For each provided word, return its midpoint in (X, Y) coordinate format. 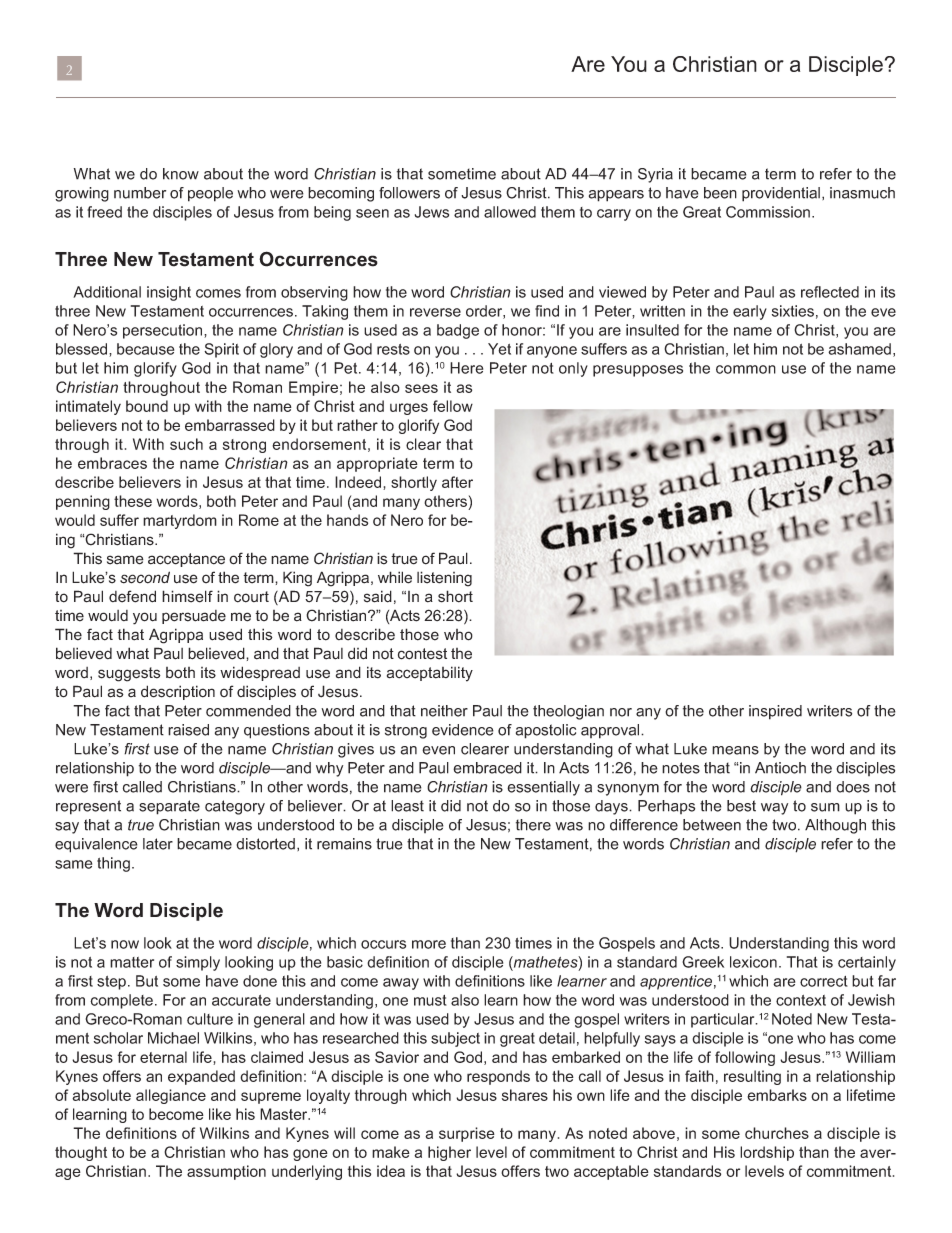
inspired (775, 712)
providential (782, 194)
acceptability (430, 674)
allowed (510, 212)
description (178, 692)
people (210, 194)
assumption (226, 1172)
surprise (467, 1134)
